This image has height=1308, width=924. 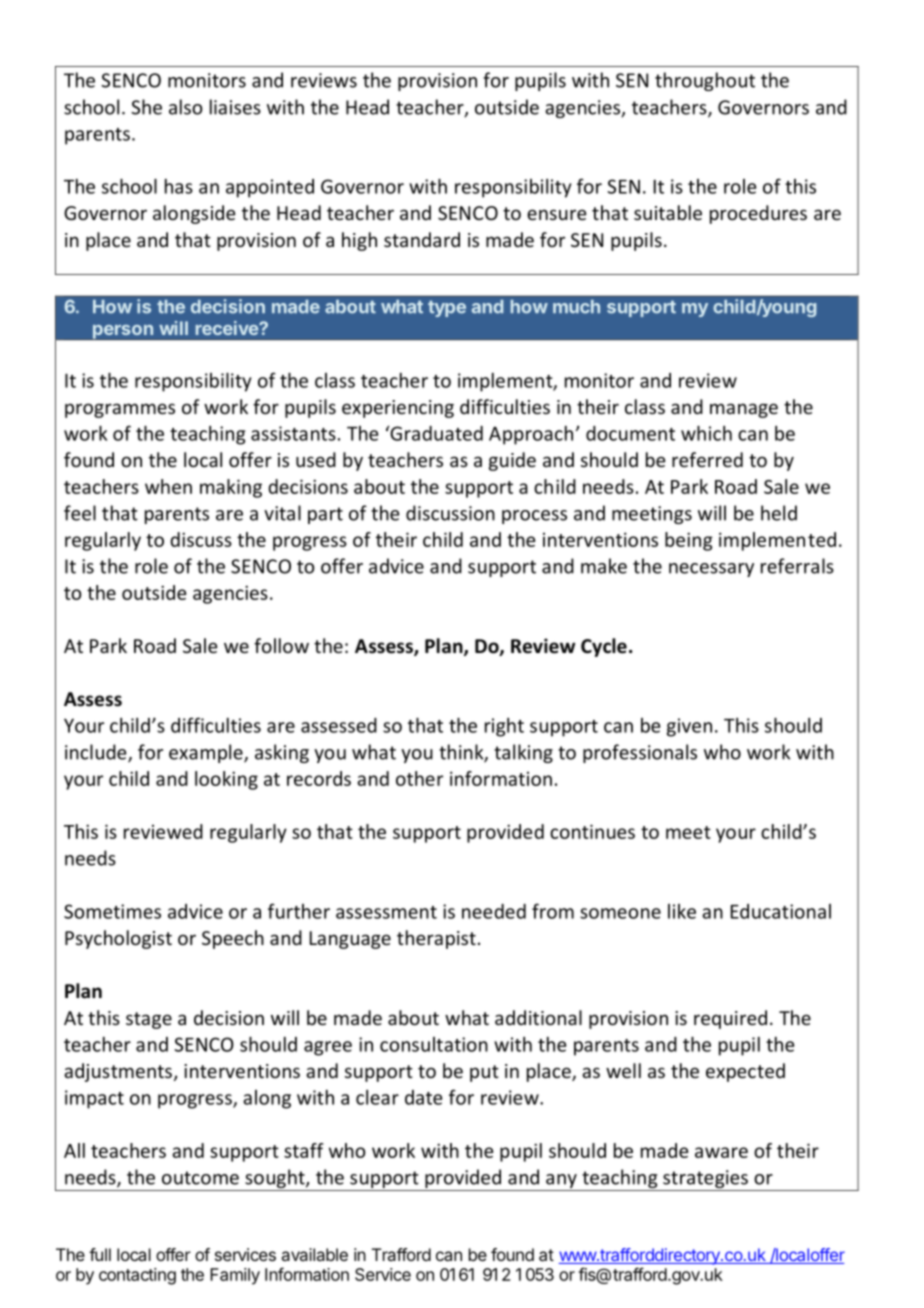 I want to click on Sometimes, so click(x=112, y=911).
